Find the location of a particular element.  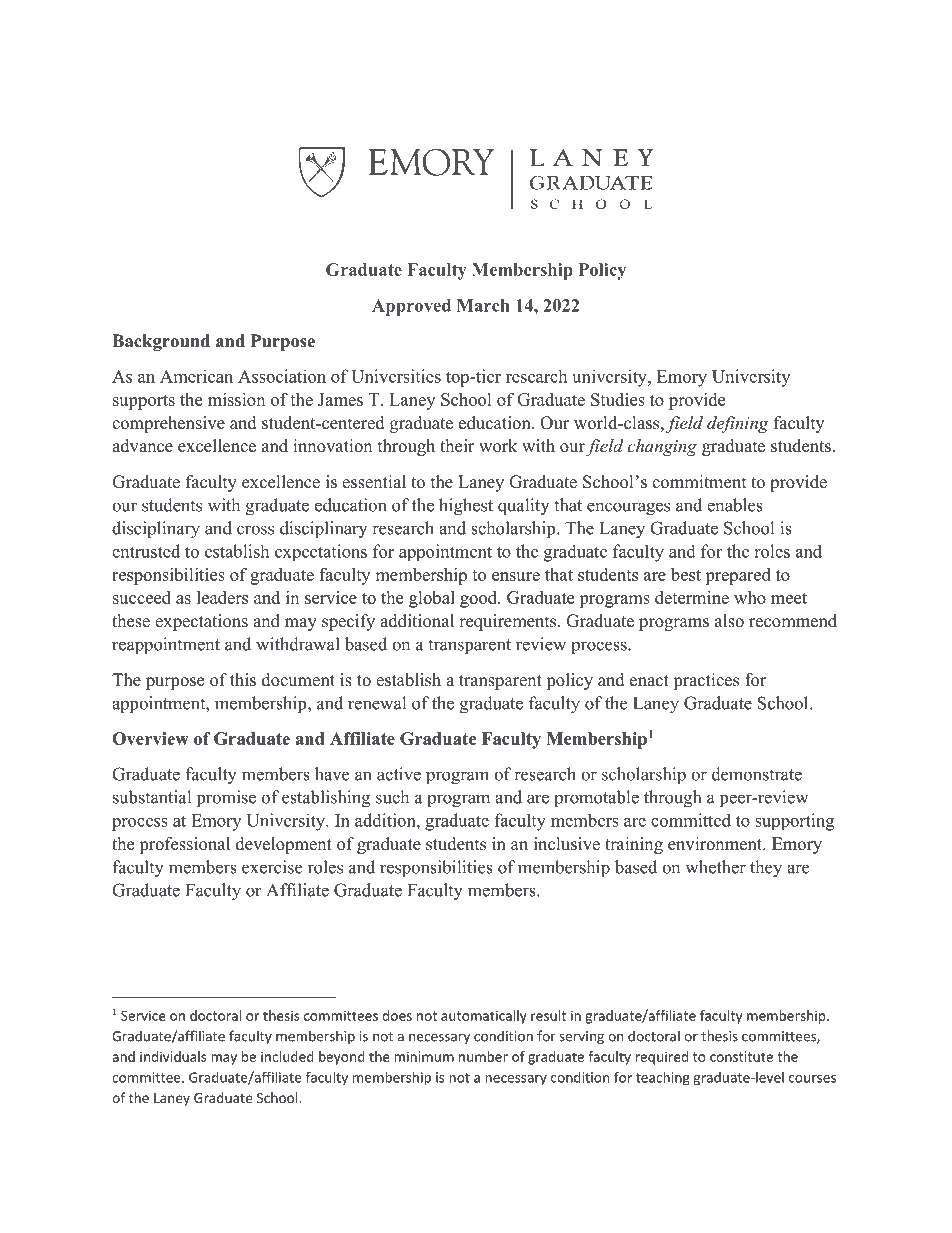

renewal is located at coordinates (377, 703).
